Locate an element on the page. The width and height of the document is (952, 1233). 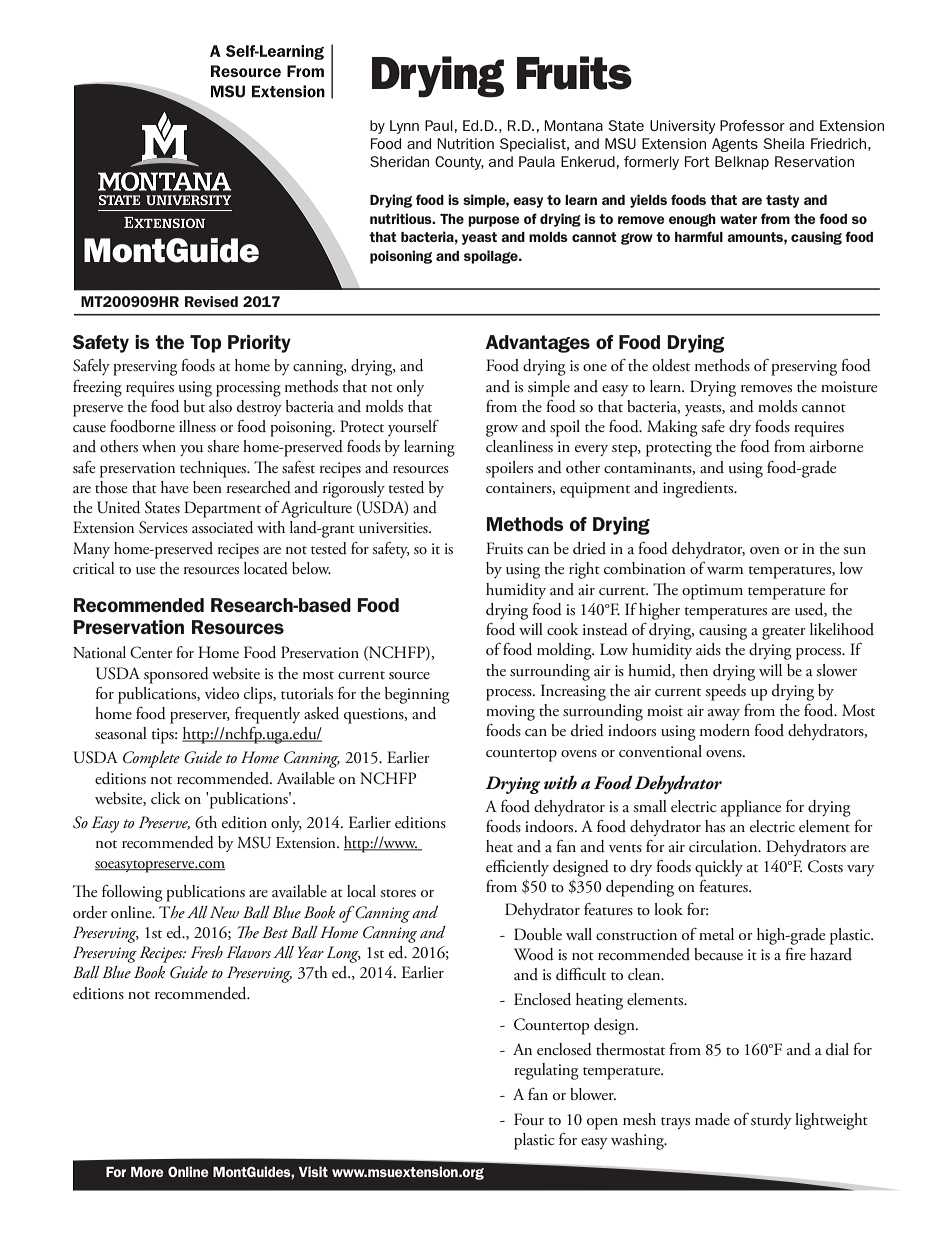
modern is located at coordinates (725, 730).
